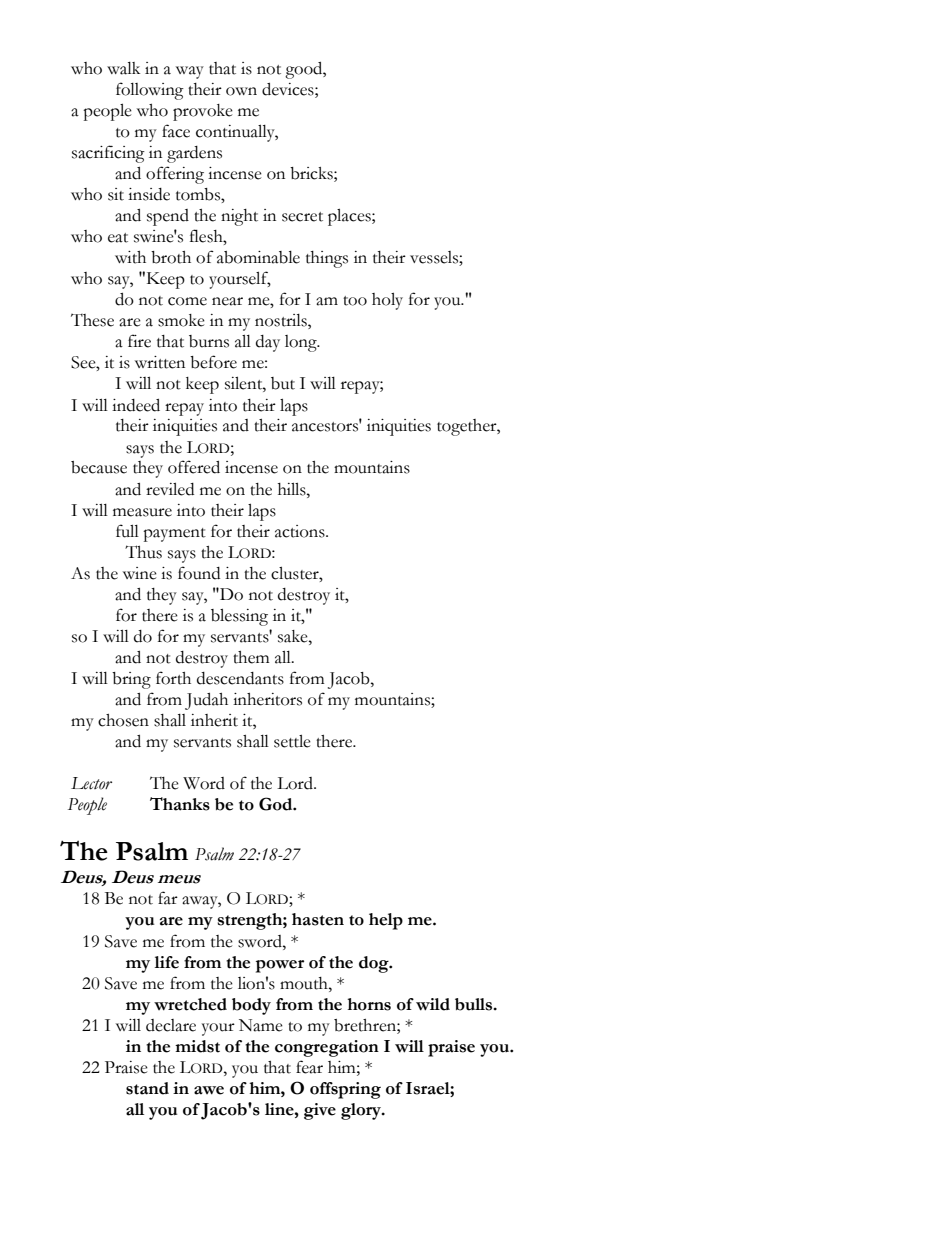  What do you see at coordinates (302, 217) in the image?
I see `secret` at bounding box center [302, 217].
